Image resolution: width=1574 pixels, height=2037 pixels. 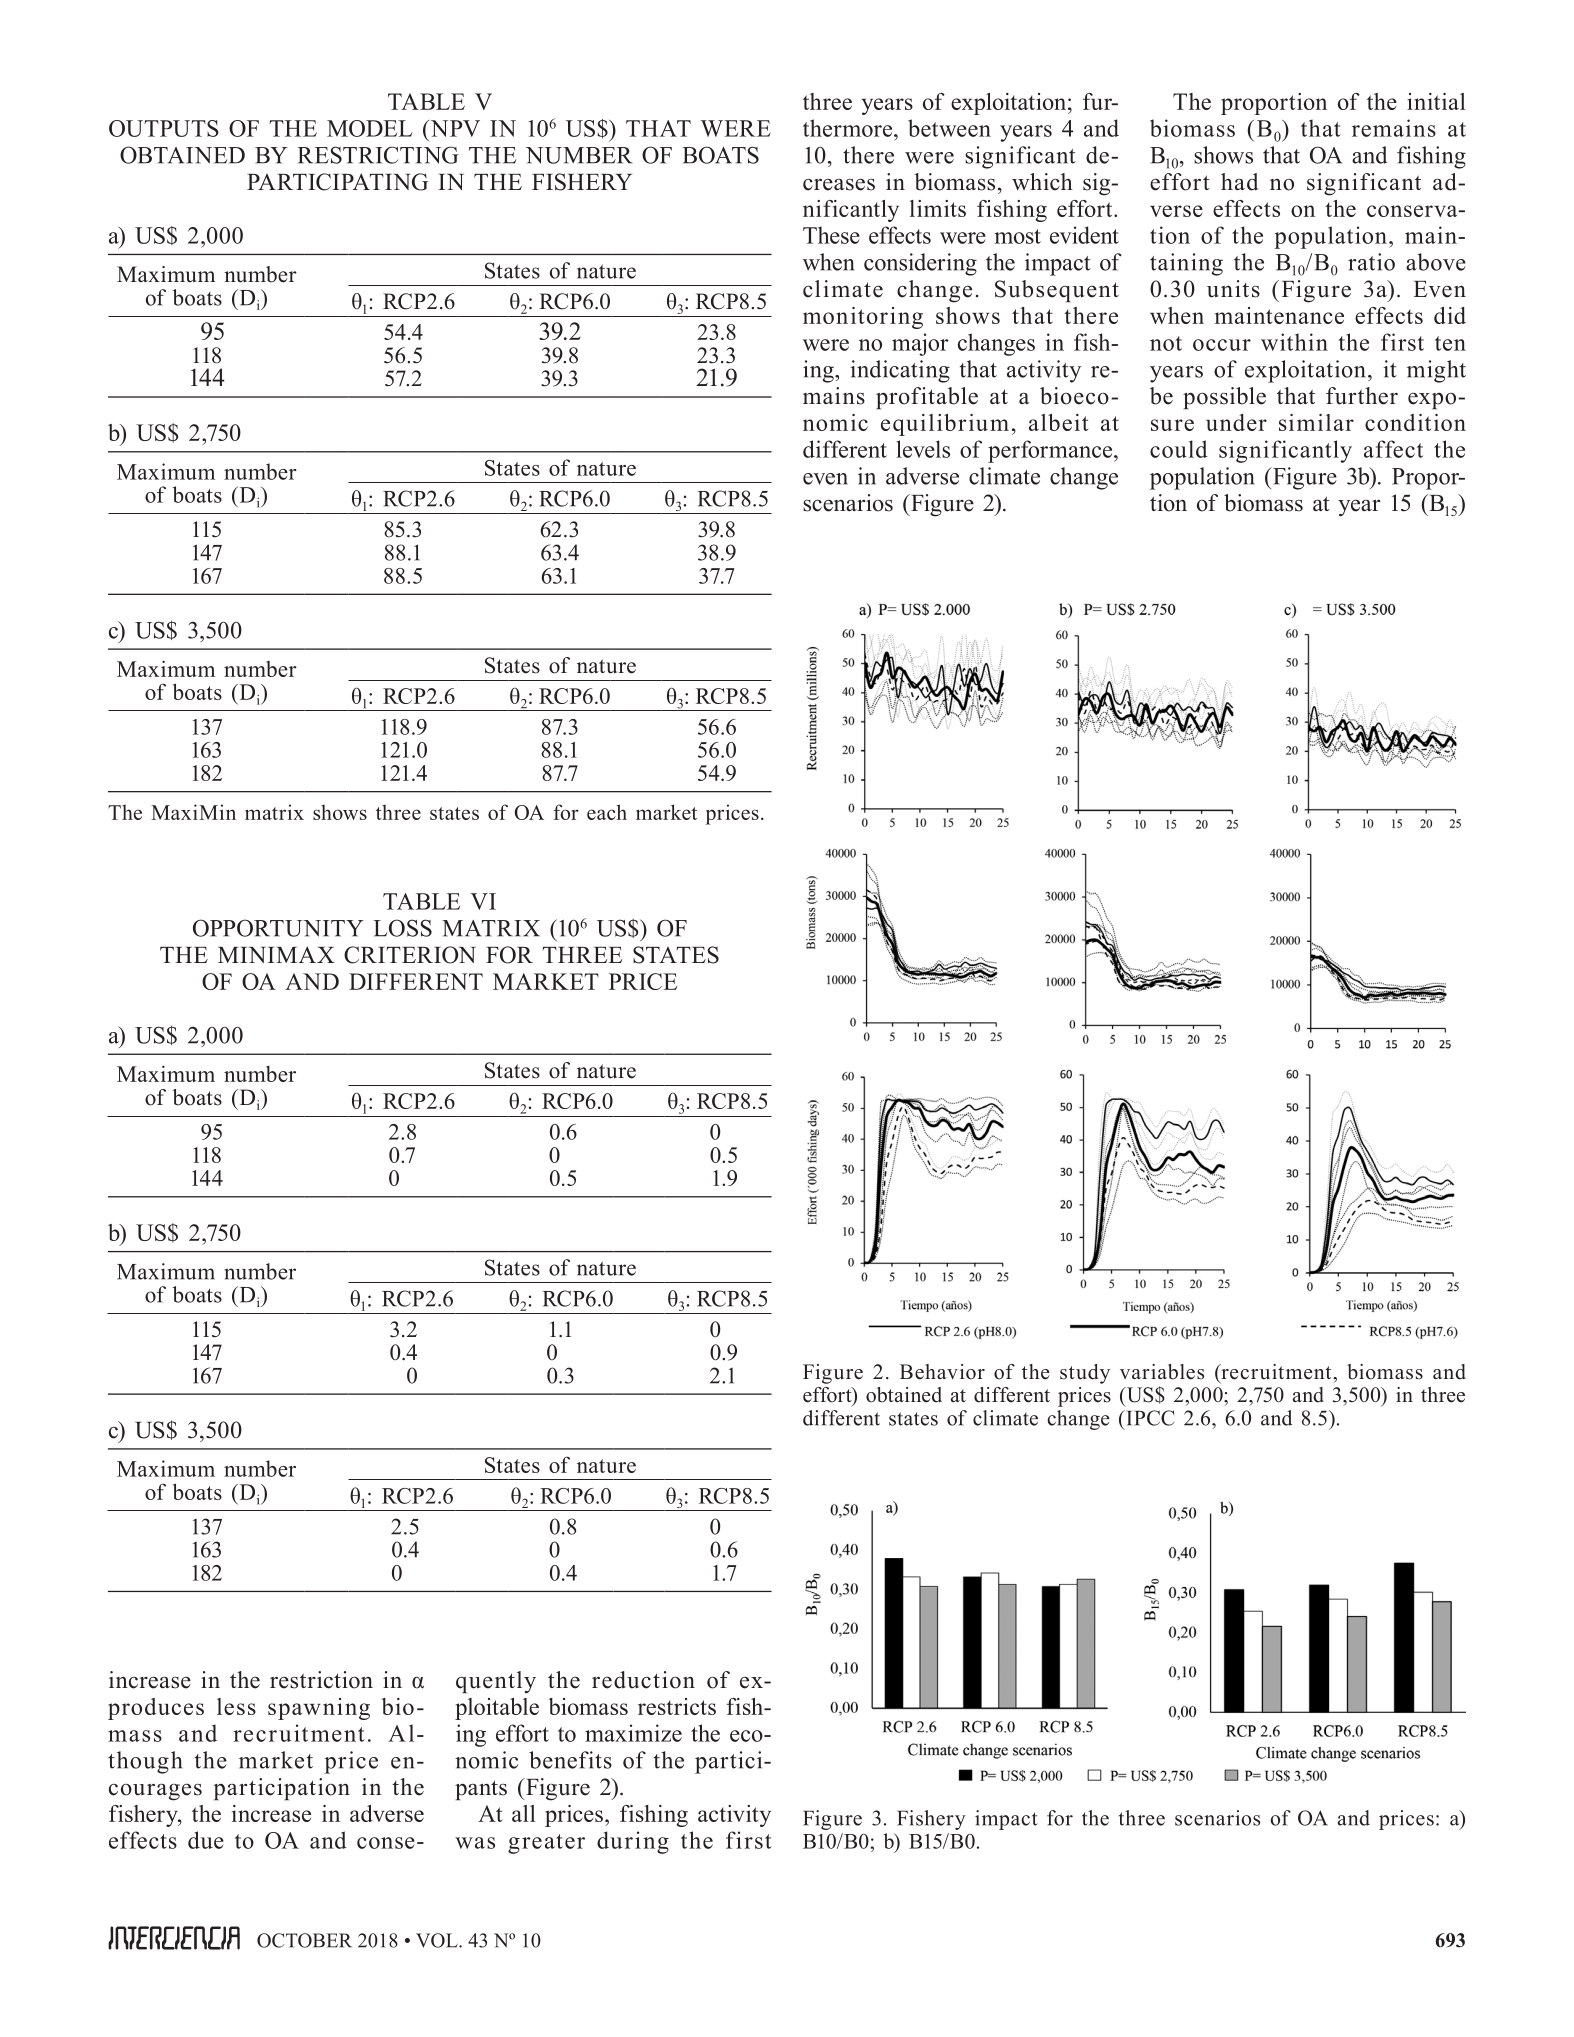 I want to click on had, so click(x=1239, y=182).
